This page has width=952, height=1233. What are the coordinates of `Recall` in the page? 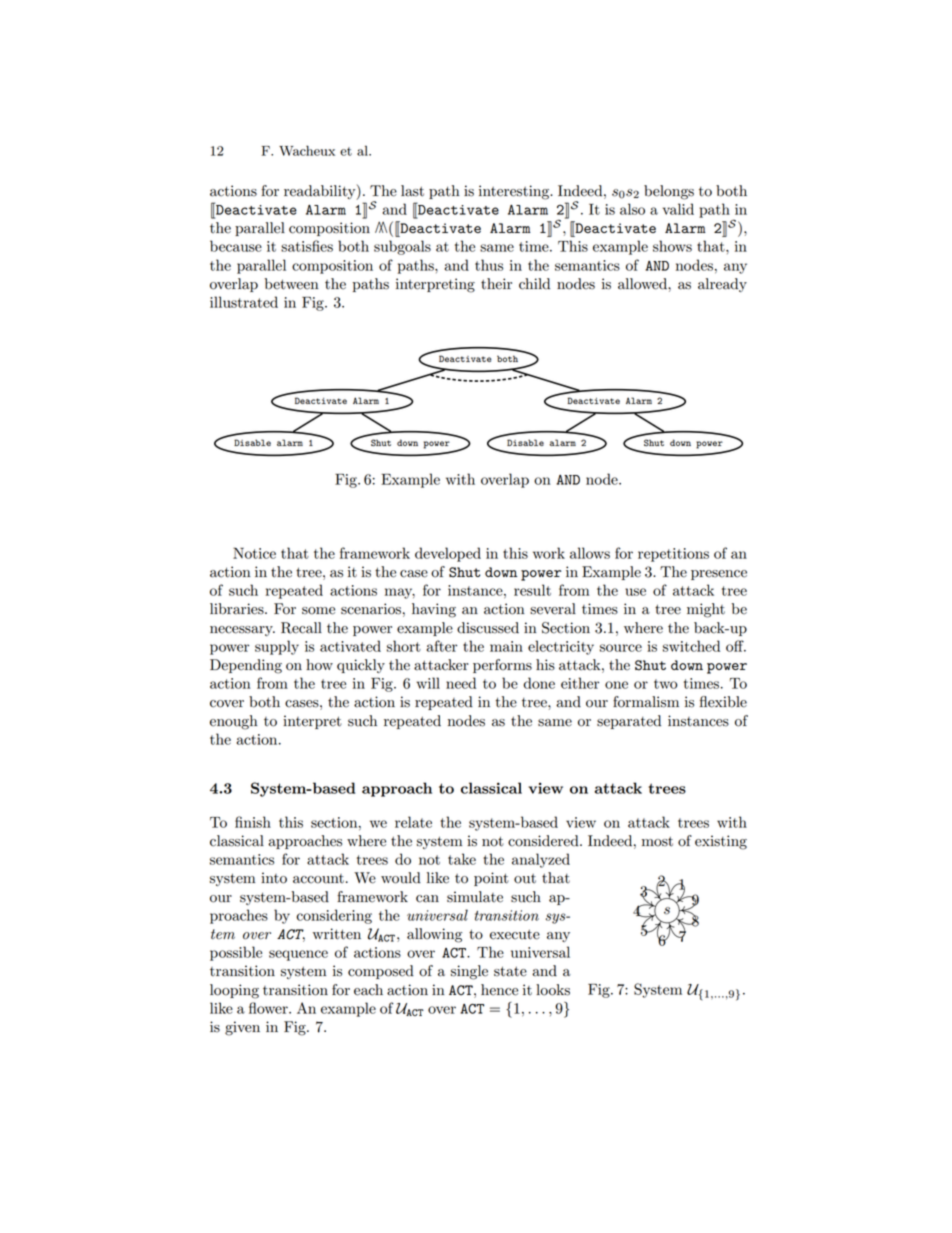 It's located at (301, 628).
